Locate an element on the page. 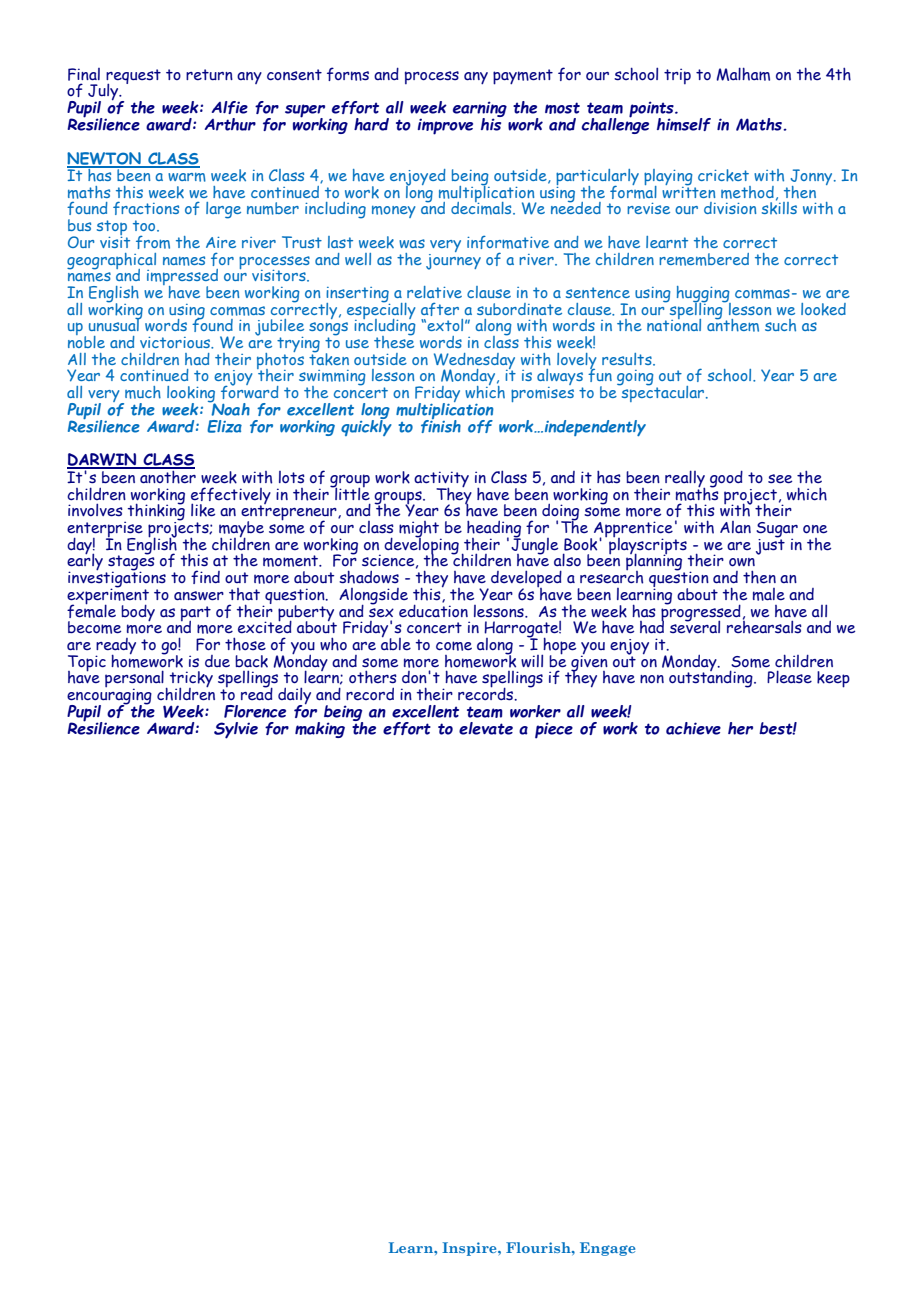  Sylvie is located at coordinates (236, 730).
